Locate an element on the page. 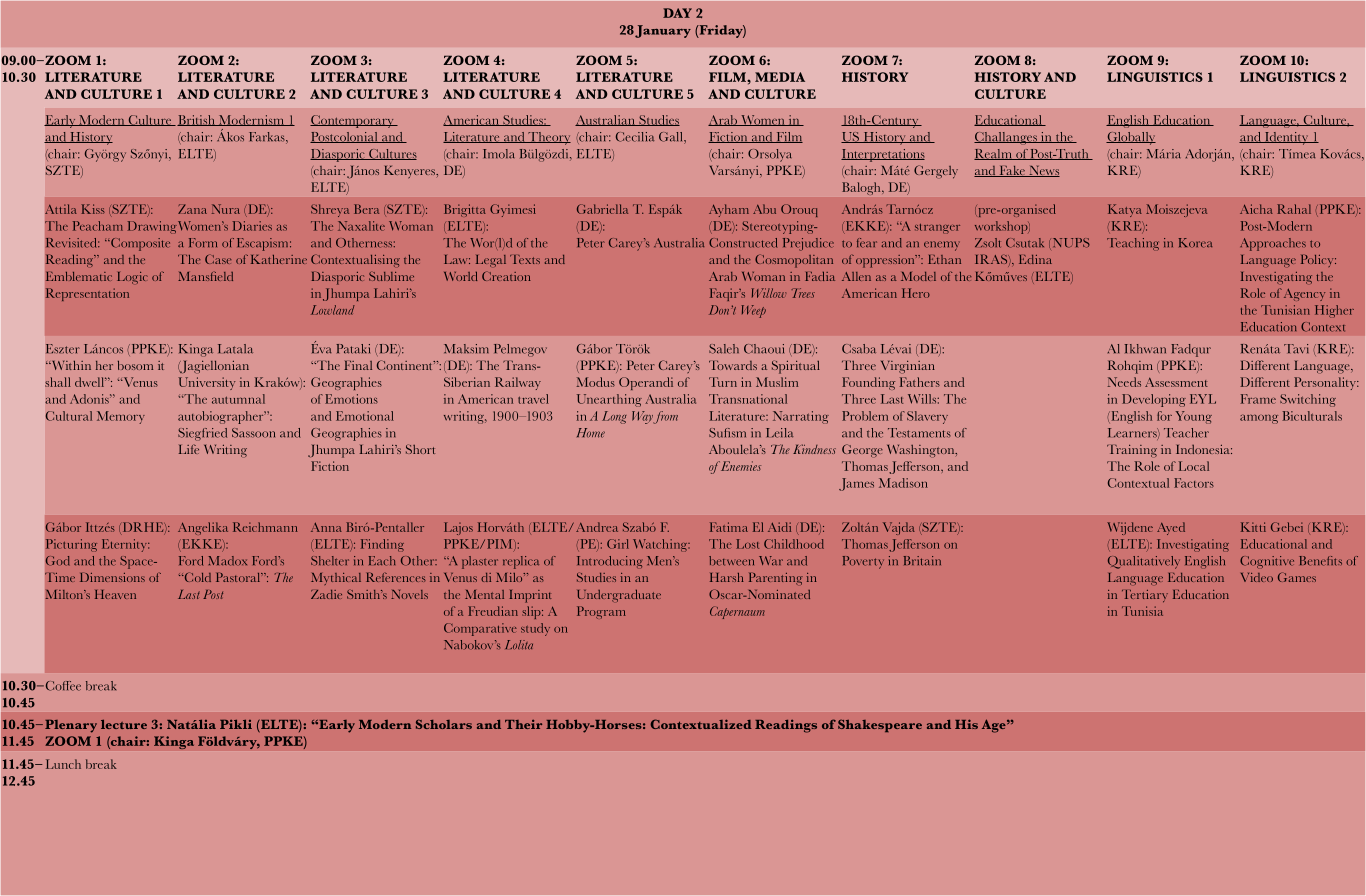 The image size is (1366, 896). Turn is located at coordinates (723, 382).
